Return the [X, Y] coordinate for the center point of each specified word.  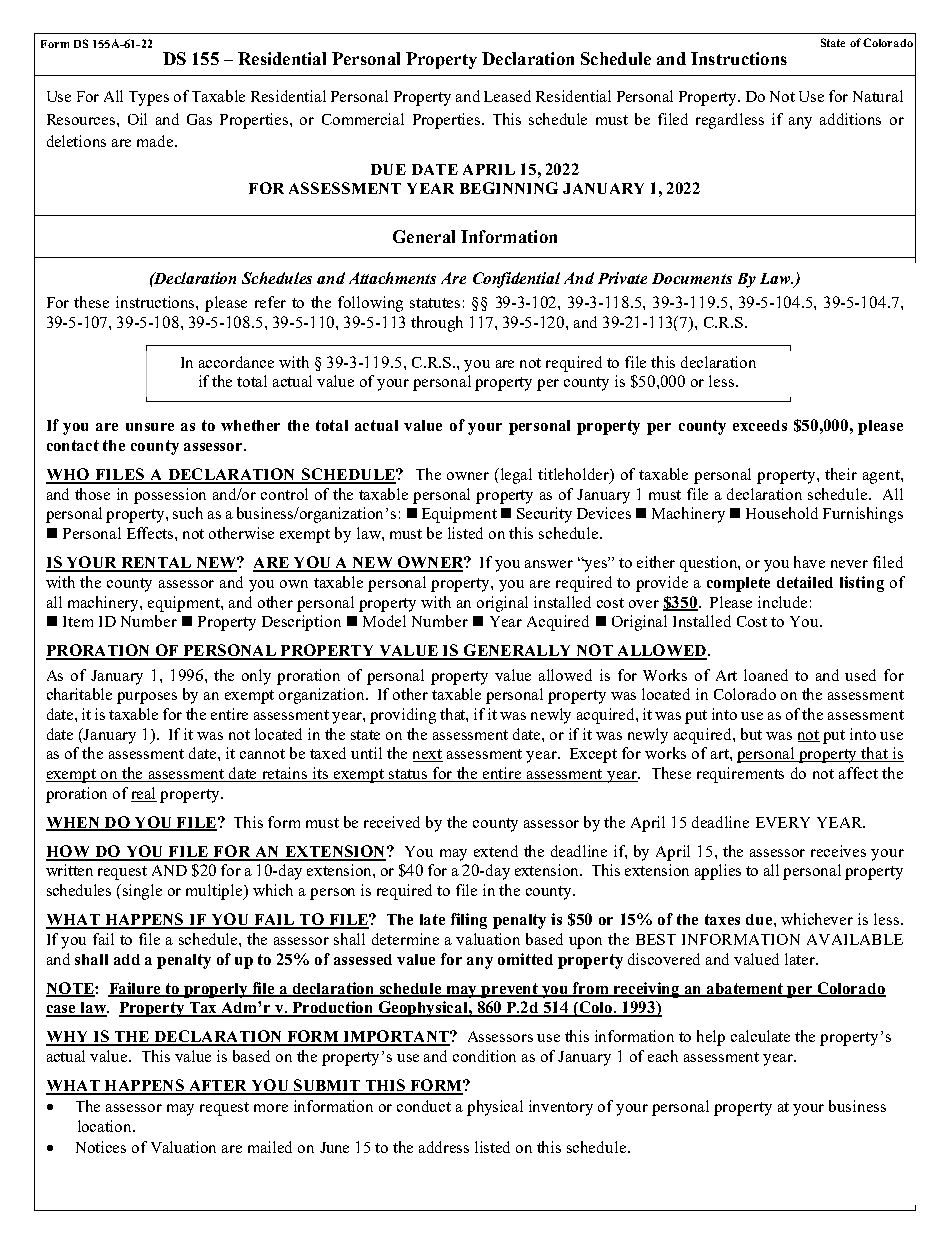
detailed [805, 582]
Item [78, 621]
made [156, 141]
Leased [507, 96]
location [106, 1126]
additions [850, 119]
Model [384, 621]
